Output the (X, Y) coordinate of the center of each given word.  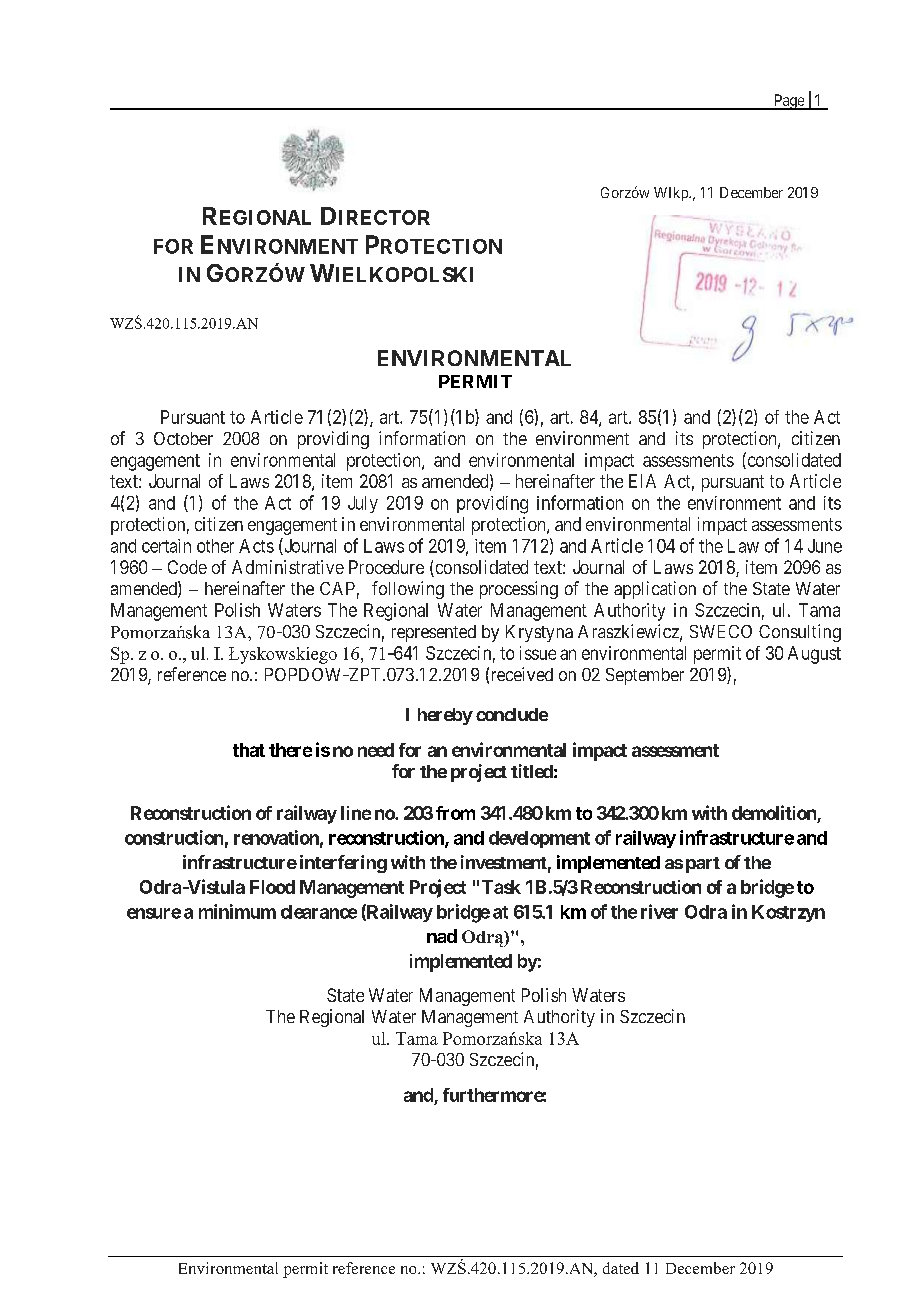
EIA (642, 481)
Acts (256, 546)
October (183, 438)
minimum (237, 911)
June (825, 546)
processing (519, 590)
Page (789, 102)
